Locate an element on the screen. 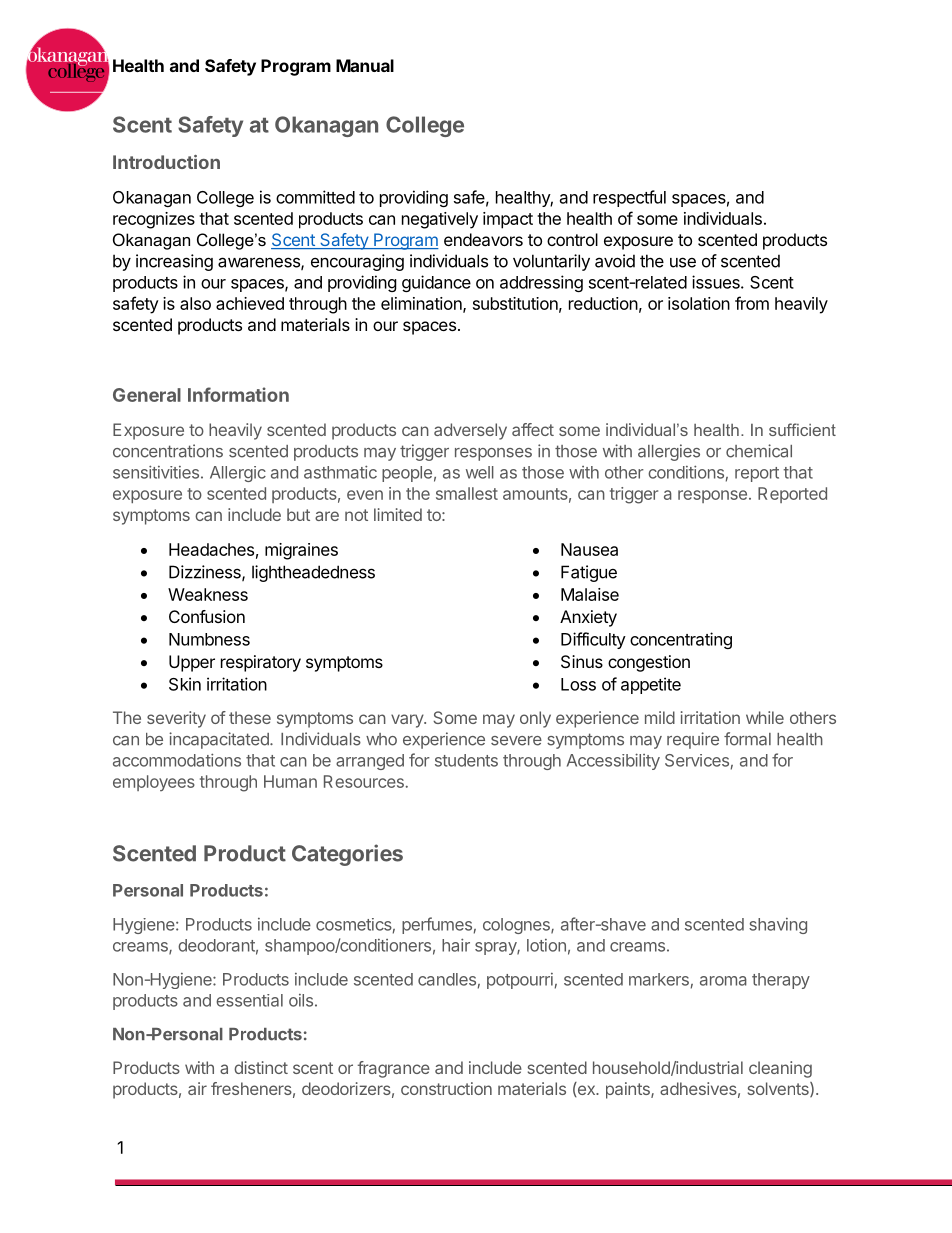  Weakness is located at coordinates (208, 594).
